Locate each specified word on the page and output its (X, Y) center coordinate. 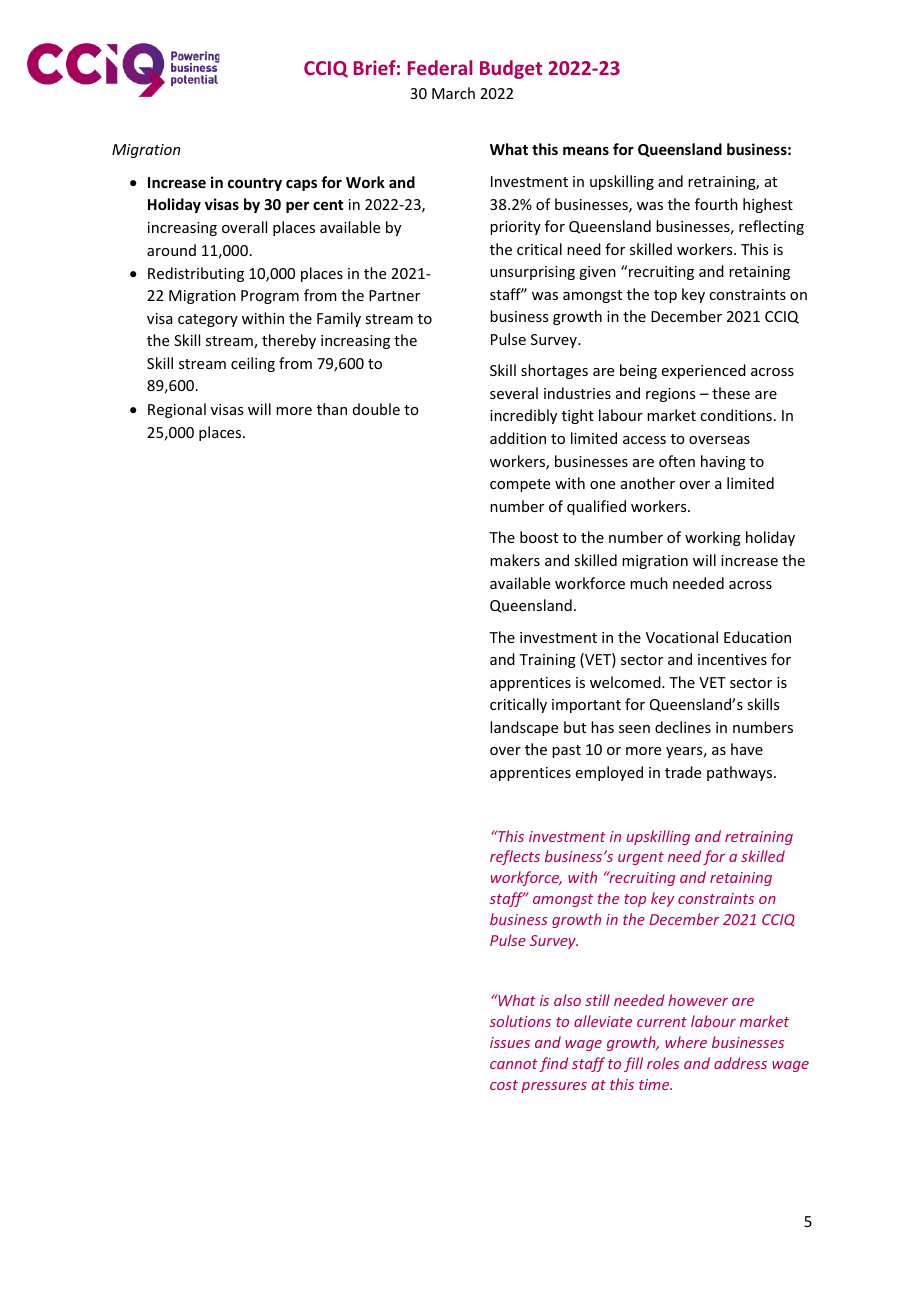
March (453, 93)
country (255, 184)
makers (515, 560)
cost (504, 1085)
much (649, 583)
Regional (177, 410)
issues (510, 1042)
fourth (716, 204)
